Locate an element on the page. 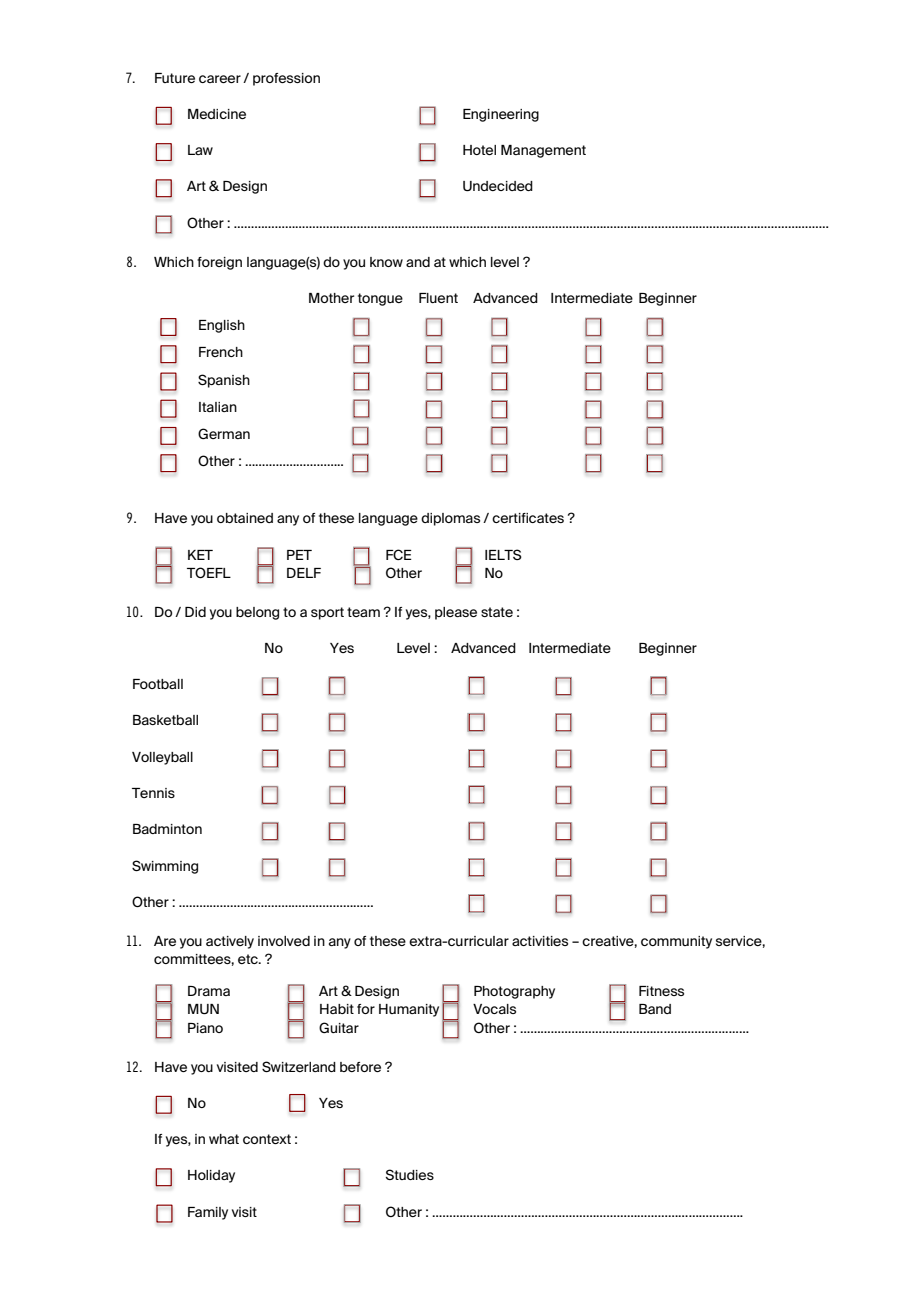  German is located at coordinates (224, 433).
